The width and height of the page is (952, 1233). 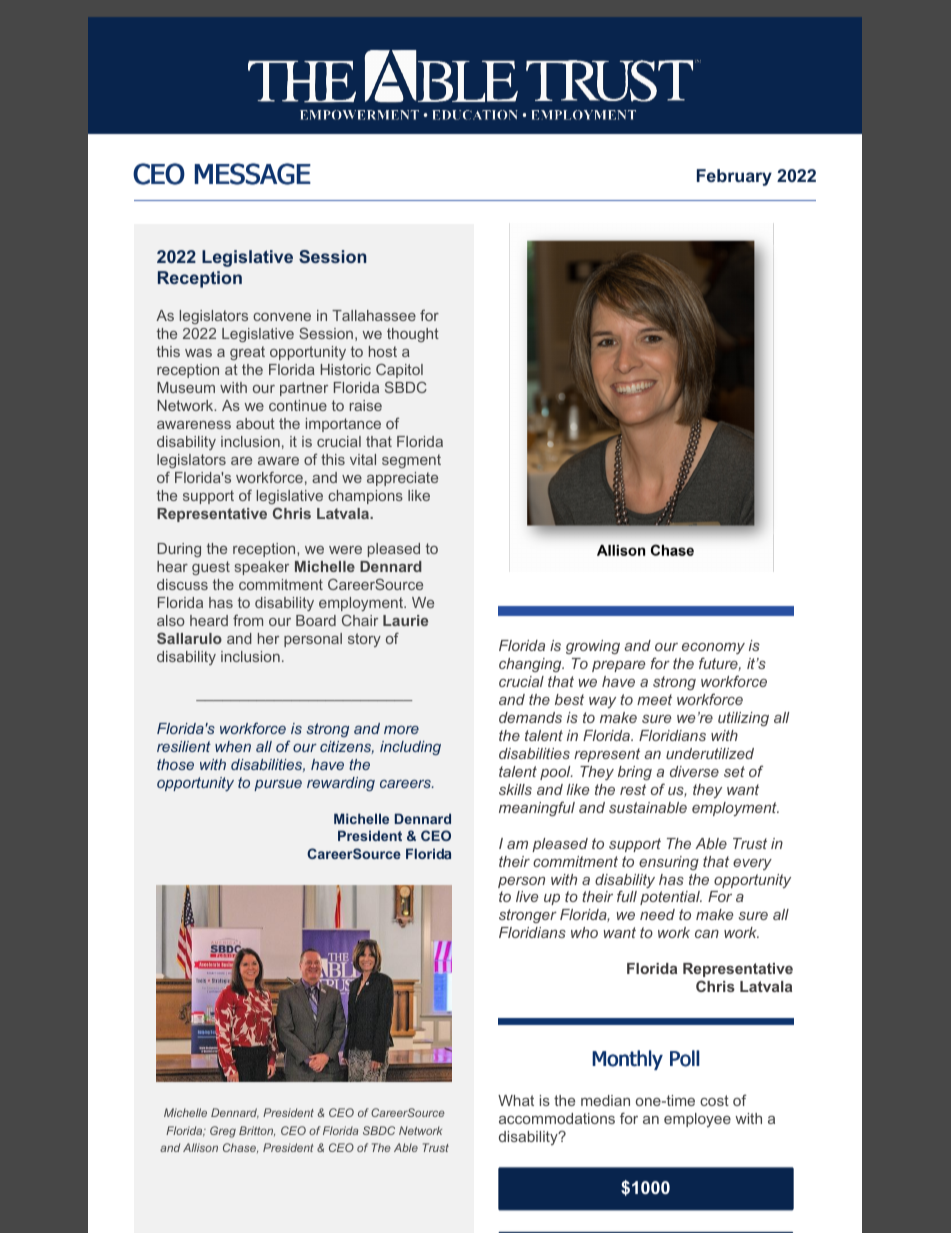 What do you see at coordinates (713, 650) in the page?
I see `economy` at bounding box center [713, 650].
